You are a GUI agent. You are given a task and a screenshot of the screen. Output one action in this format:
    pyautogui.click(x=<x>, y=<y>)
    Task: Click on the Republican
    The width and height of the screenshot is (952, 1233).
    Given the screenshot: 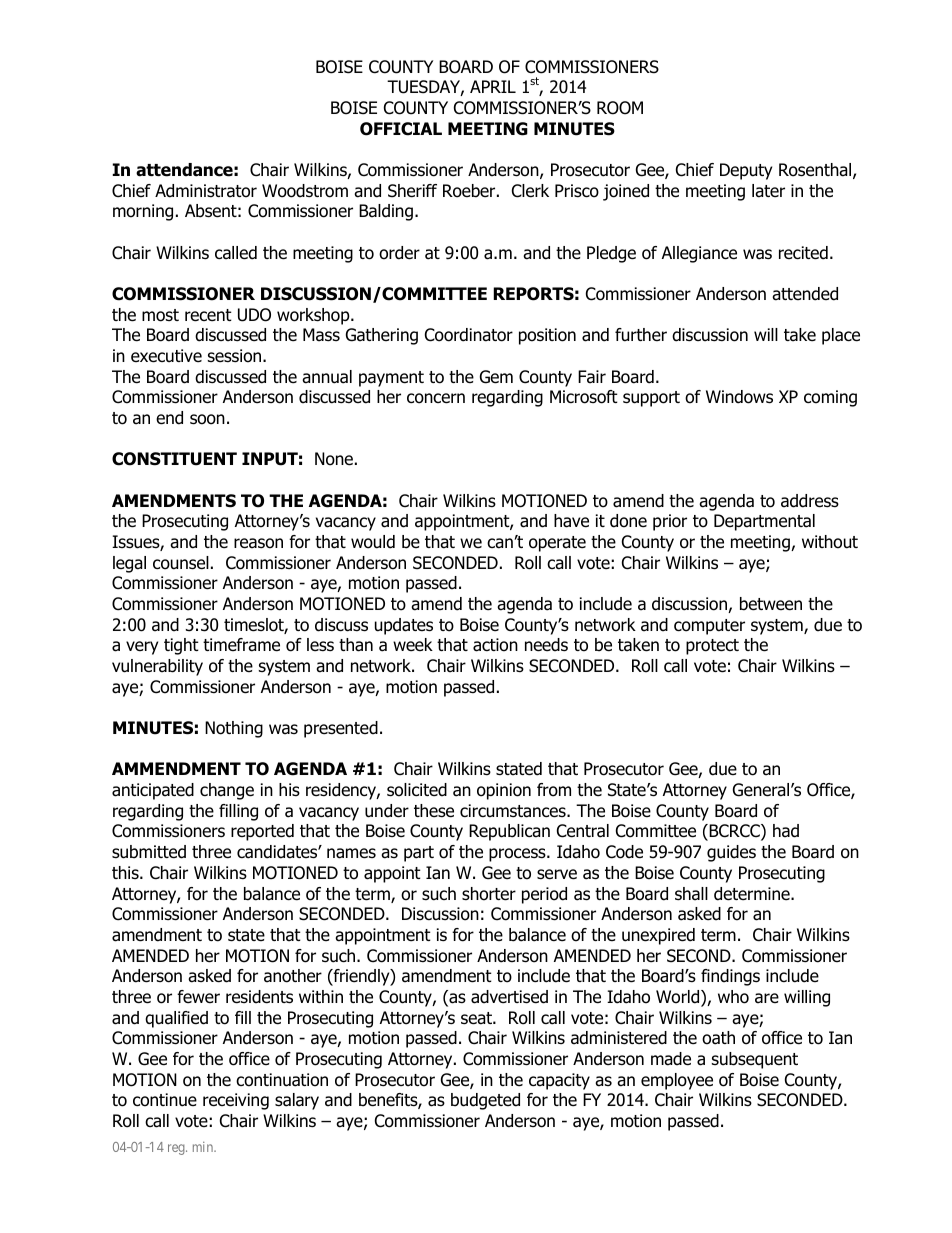 What is the action you would take?
    pyautogui.click(x=509, y=832)
